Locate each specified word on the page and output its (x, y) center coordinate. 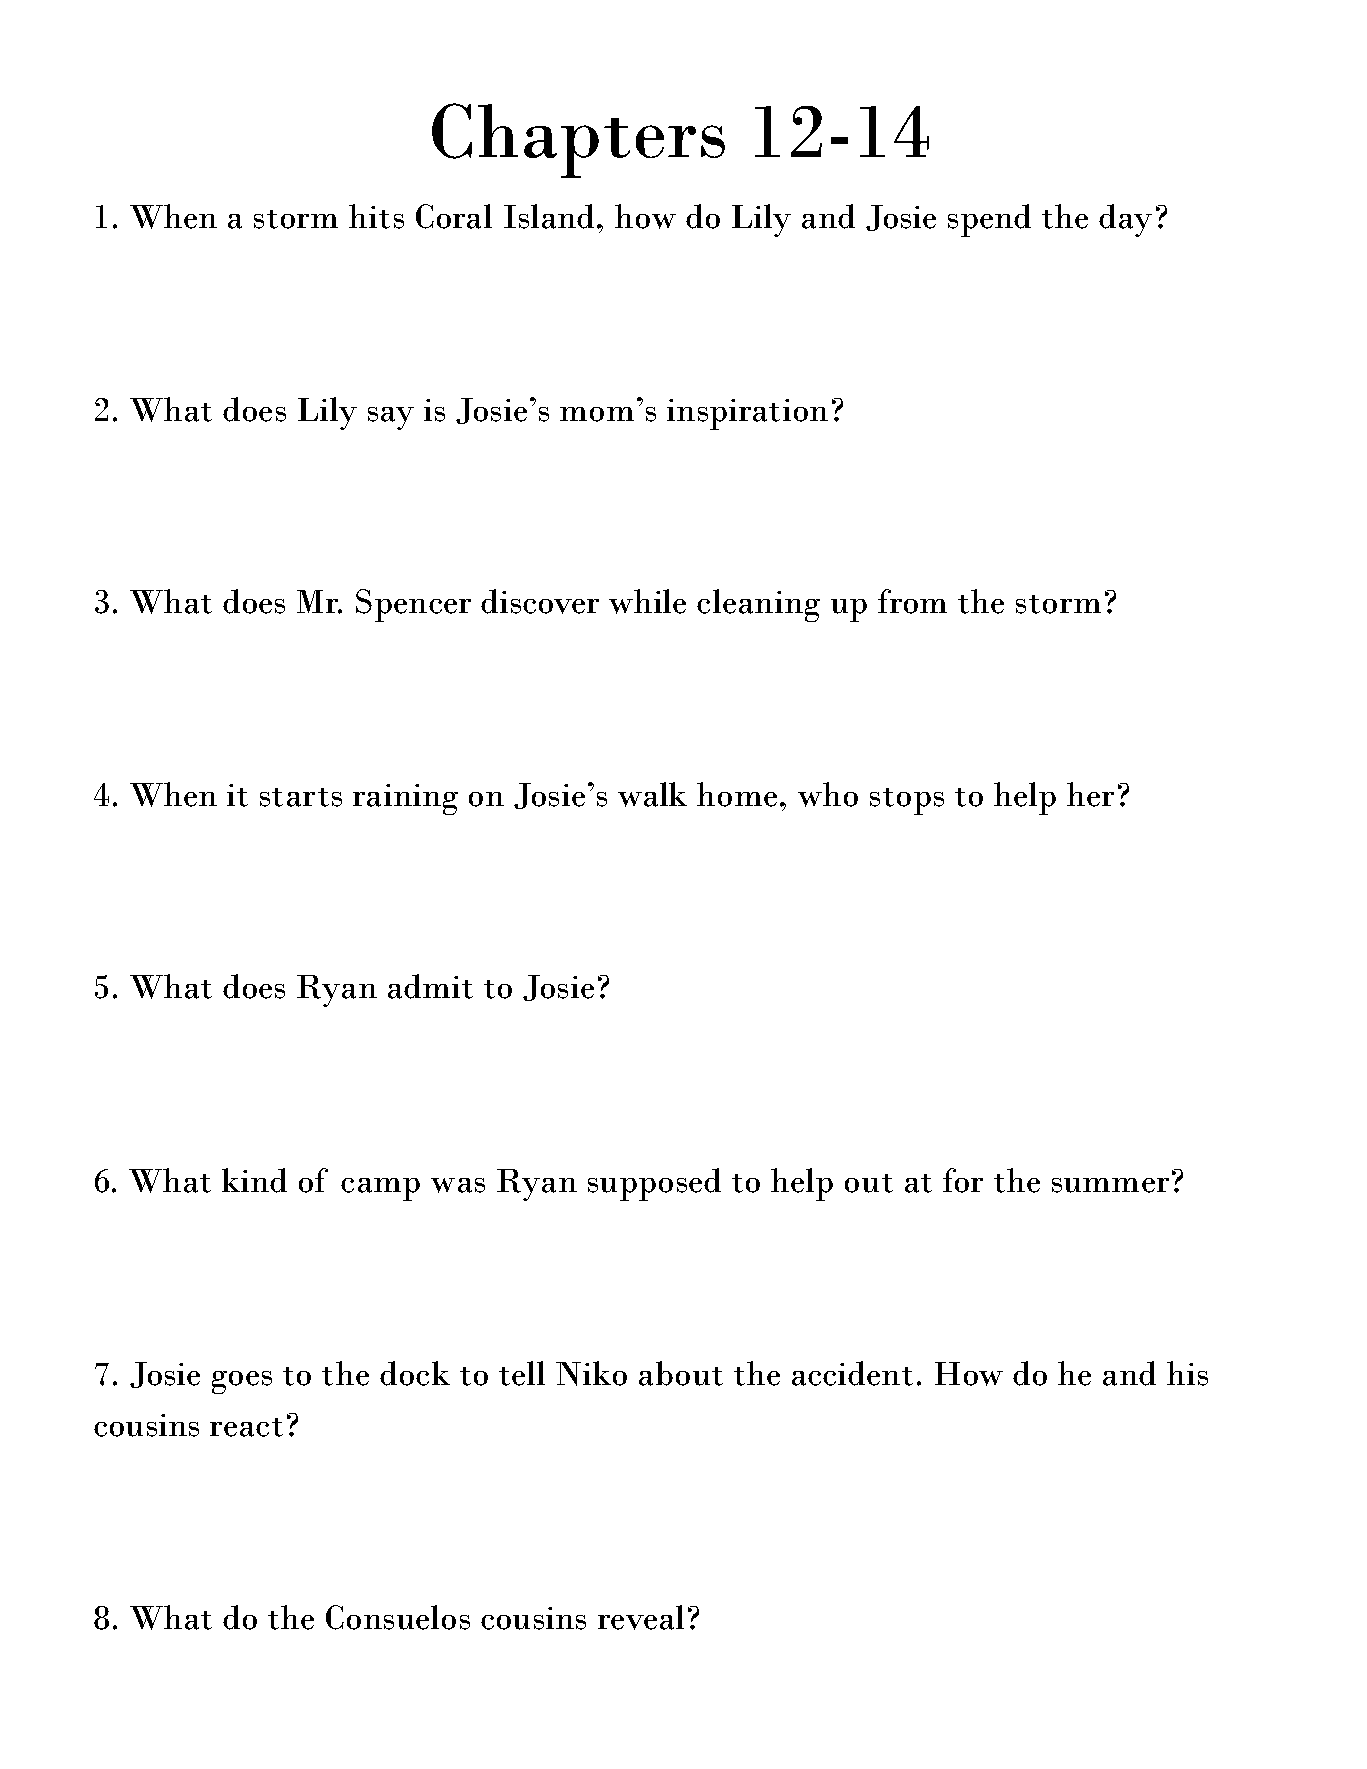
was (458, 1185)
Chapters (578, 140)
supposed (654, 1184)
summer (1110, 1185)
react (246, 1427)
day (1125, 220)
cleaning (758, 605)
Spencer (413, 605)
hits (376, 216)
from (912, 601)
